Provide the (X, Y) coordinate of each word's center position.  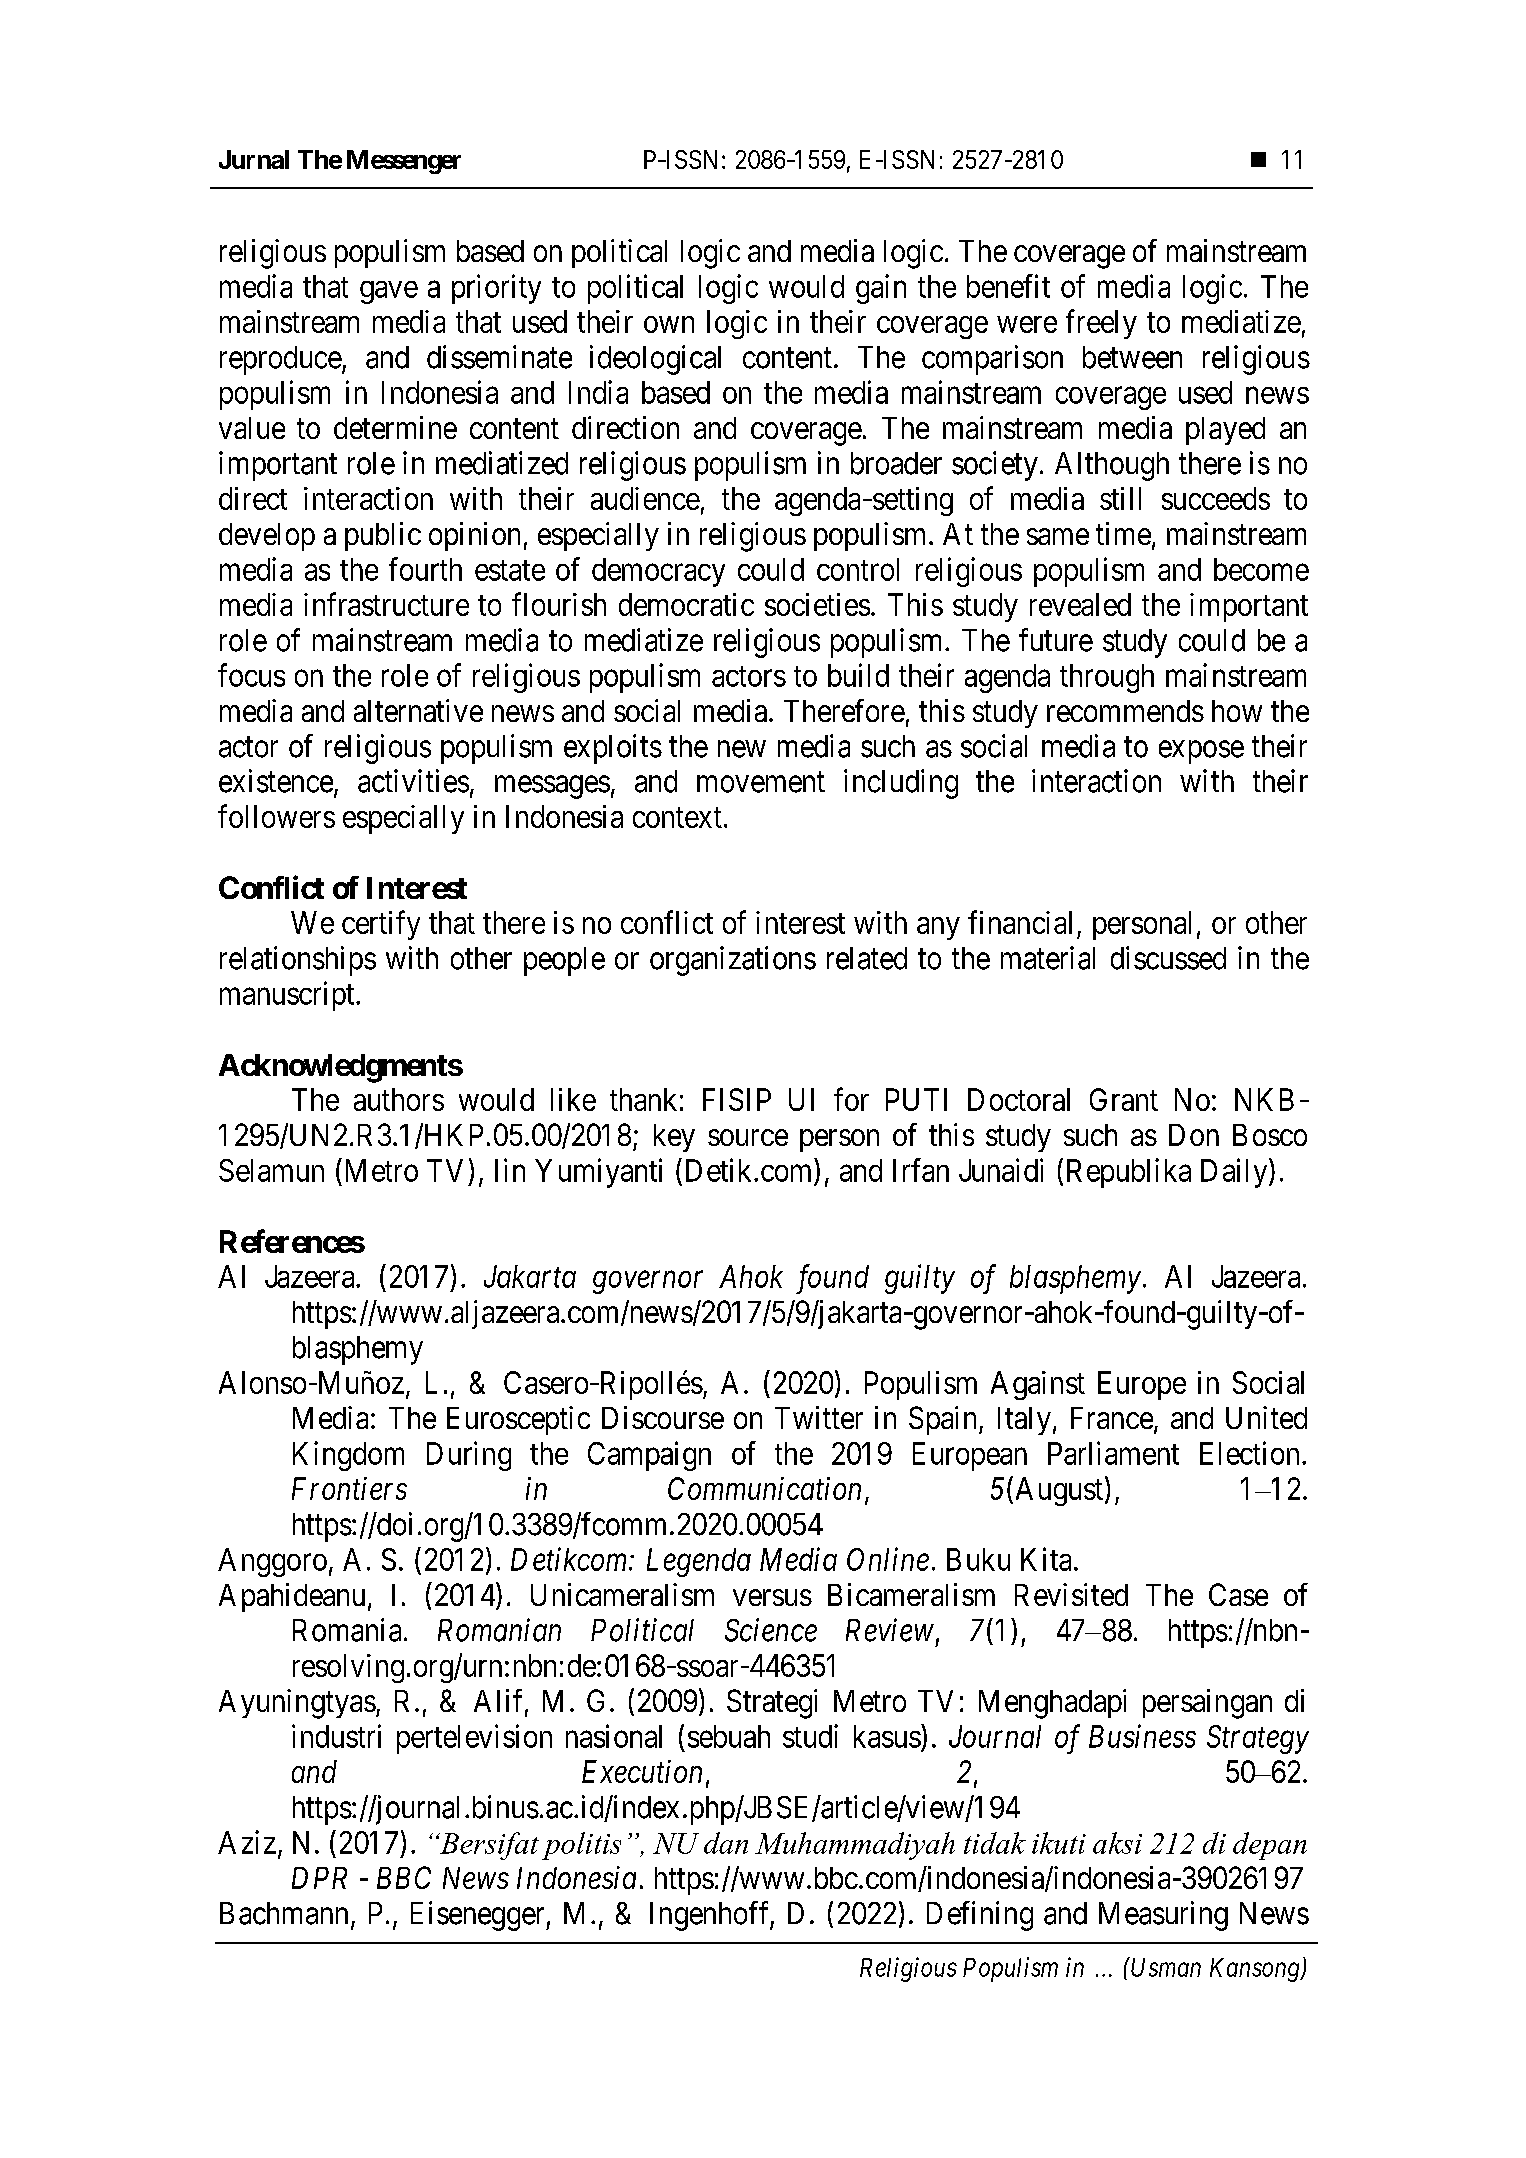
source (748, 1137)
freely (1101, 324)
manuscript (288, 996)
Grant (1124, 1099)
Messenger (404, 162)
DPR (319, 1878)
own (669, 324)
